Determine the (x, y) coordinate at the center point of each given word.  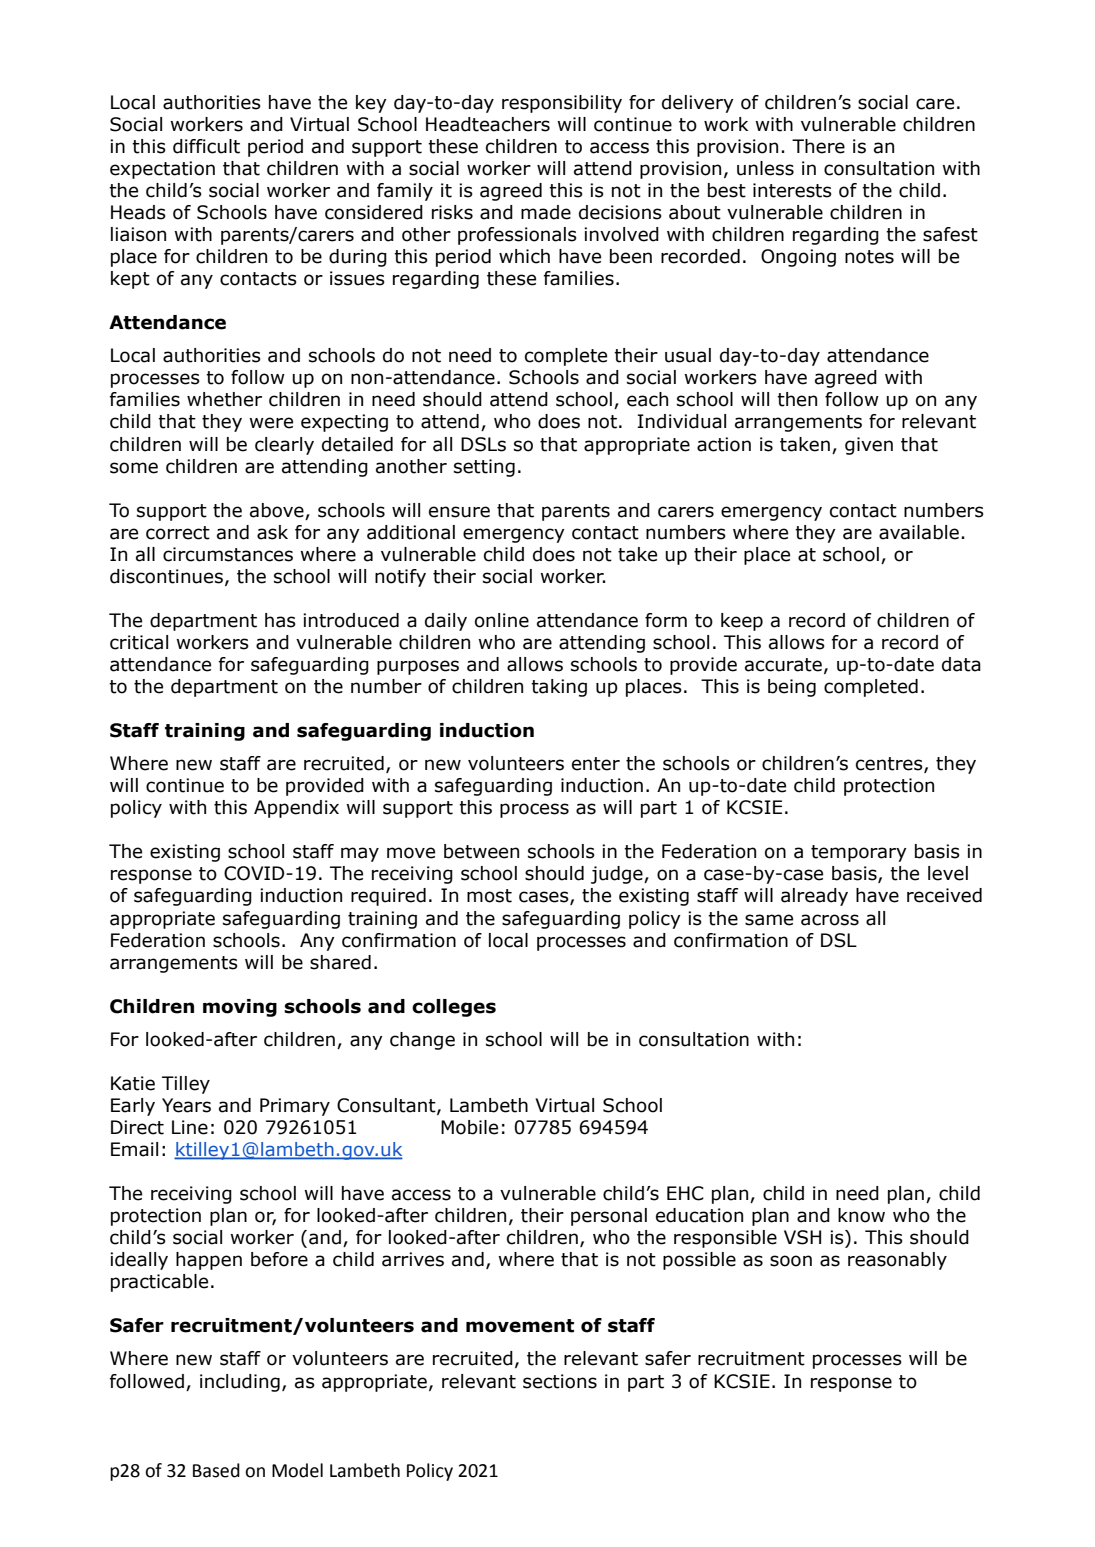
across (830, 920)
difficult (206, 146)
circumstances (228, 554)
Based (216, 1470)
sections (560, 1381)
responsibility (562, 104)
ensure (459, 512)
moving (240, 1008)
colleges (454, 1008)
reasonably (897, 1261)
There (818, 146)
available (919, 532)
